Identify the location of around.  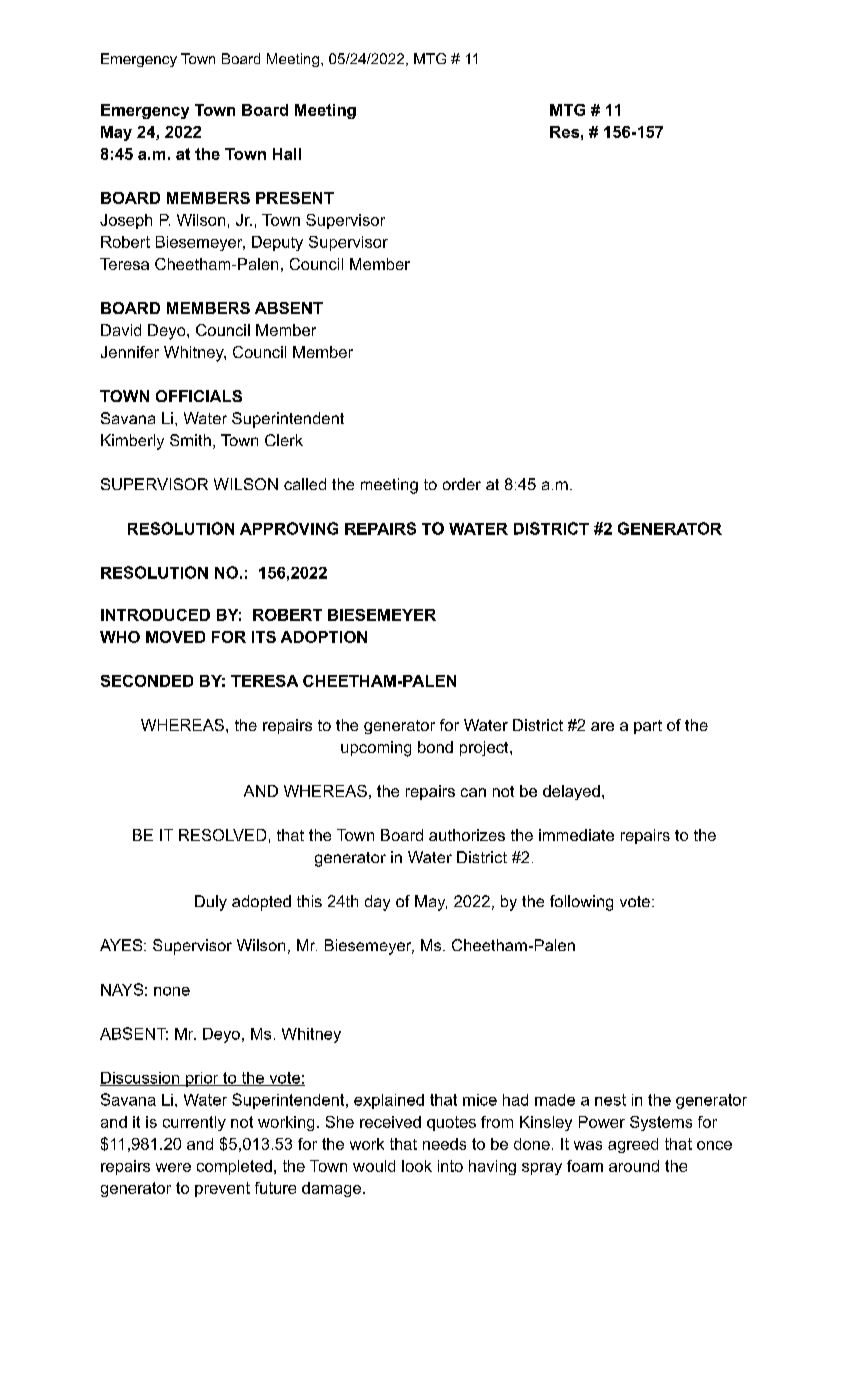
(634, 1166).
